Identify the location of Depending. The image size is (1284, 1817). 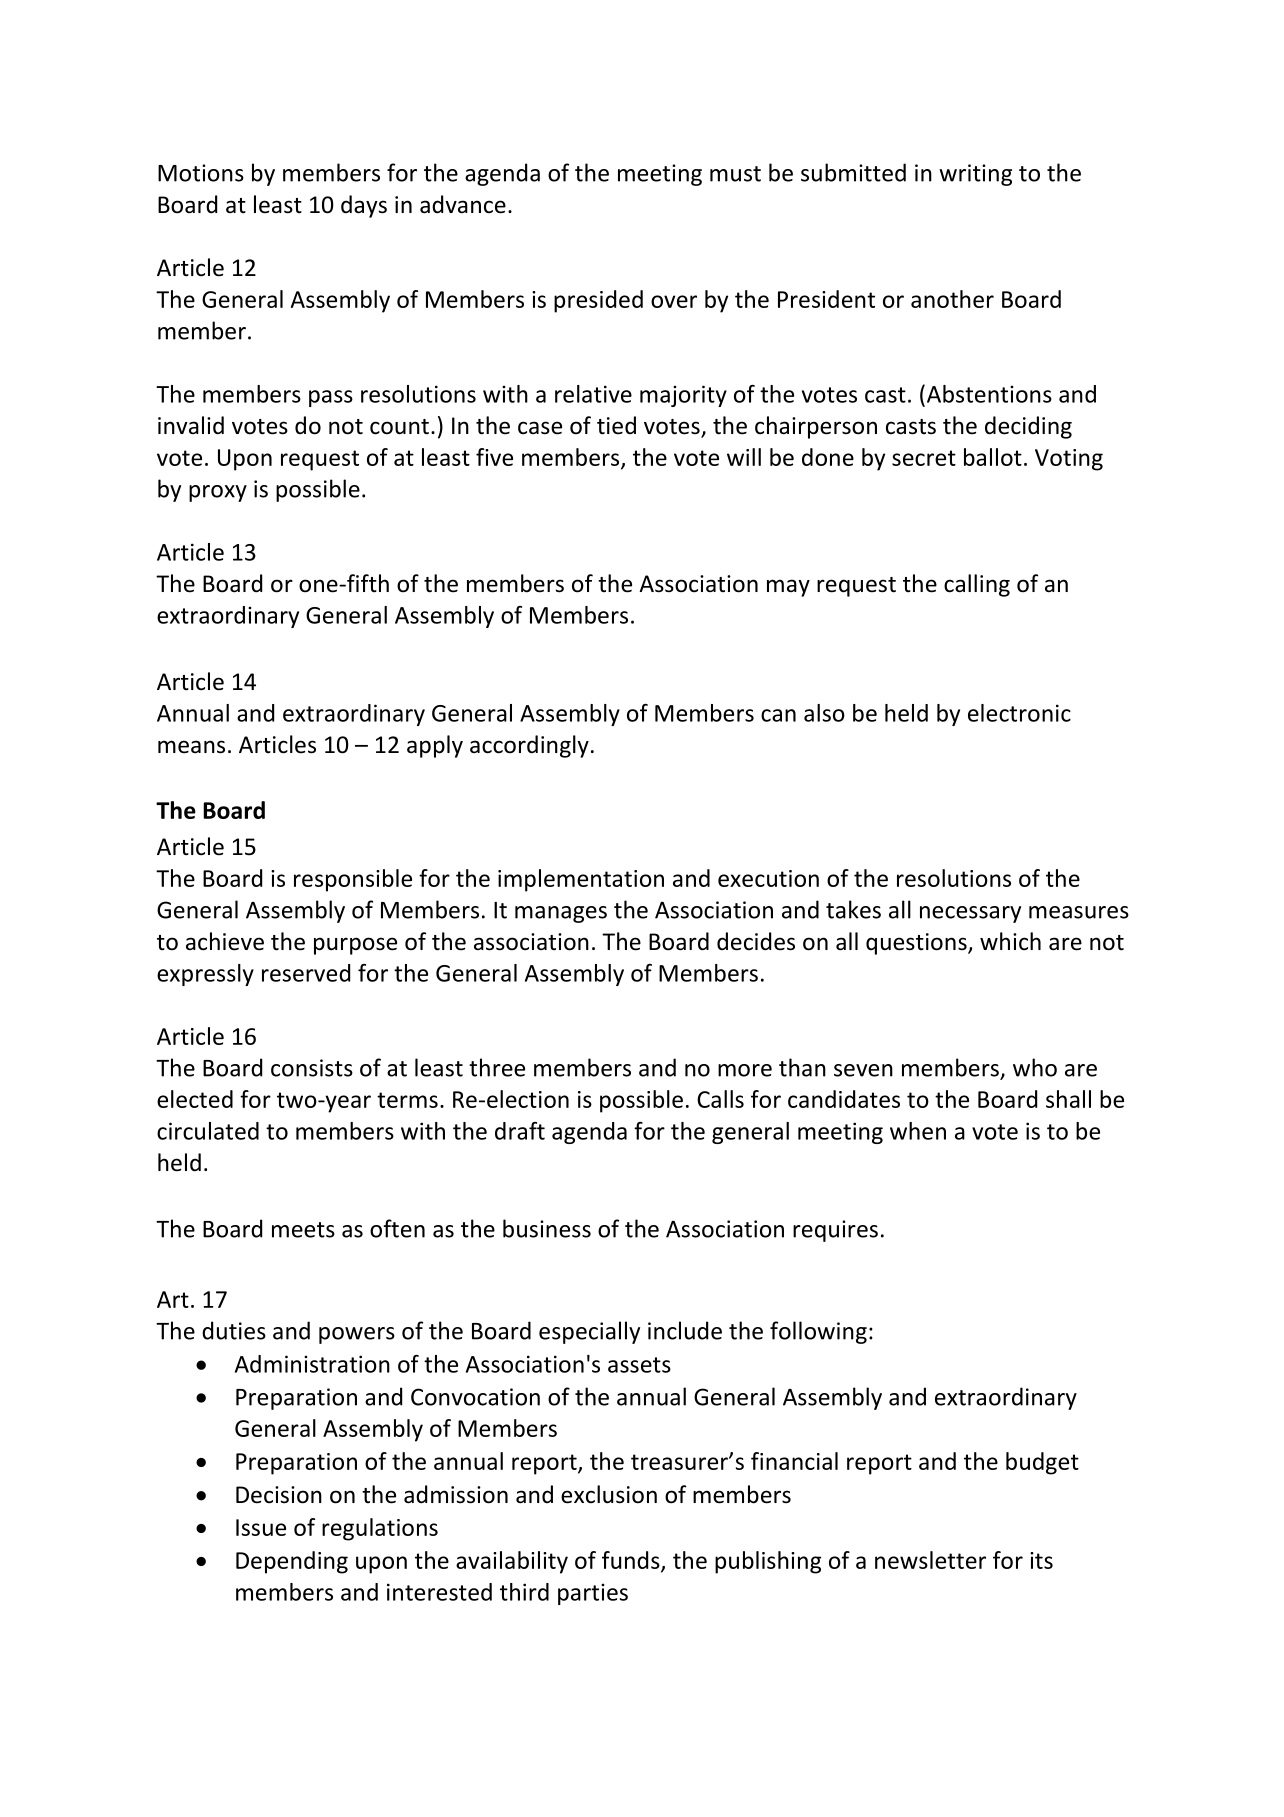
(292, 1562).
